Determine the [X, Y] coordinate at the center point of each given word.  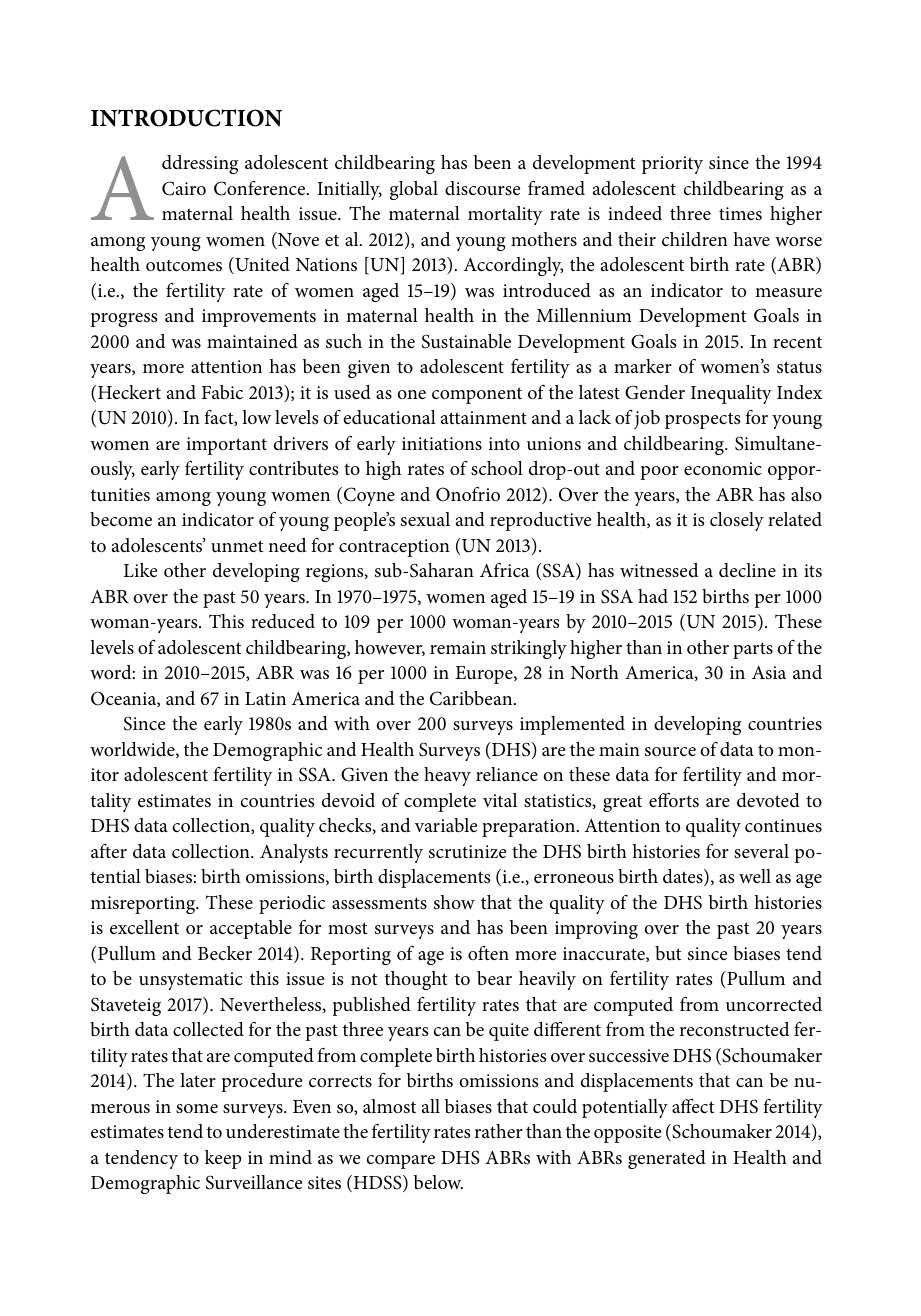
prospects [703, 420]
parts [753, 650]
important [226, 446]
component [477, 395]
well [755, 876]
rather [499, 1131]
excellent [144, 927]
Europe [485, 675]
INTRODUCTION [186, 118]
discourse [482, 188]
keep [223, 1159]
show [454, 902]
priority [672, 165]
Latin [265, 698]
